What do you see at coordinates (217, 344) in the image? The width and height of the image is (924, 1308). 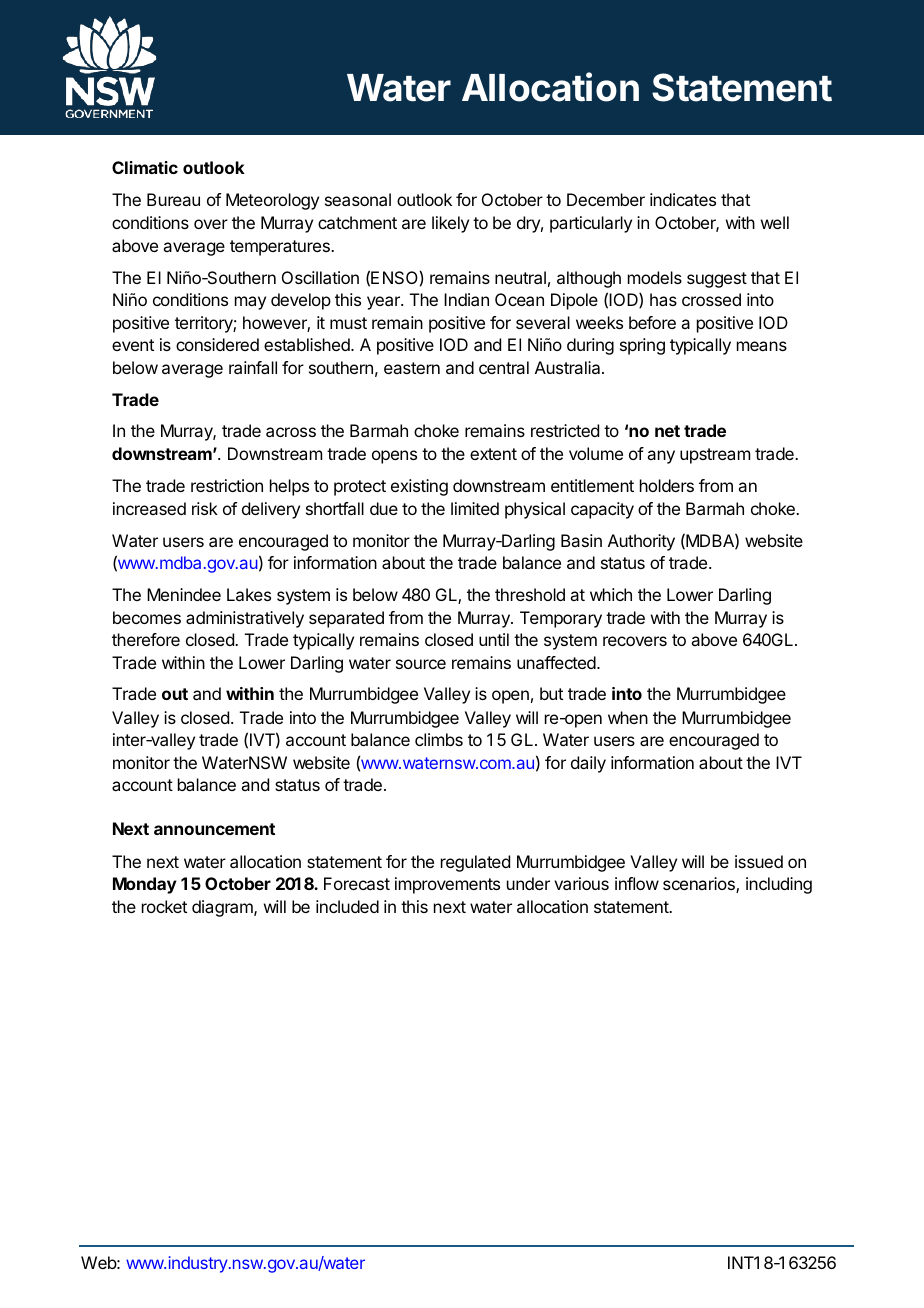 I see `considered` at bounding box center [217, 344].
